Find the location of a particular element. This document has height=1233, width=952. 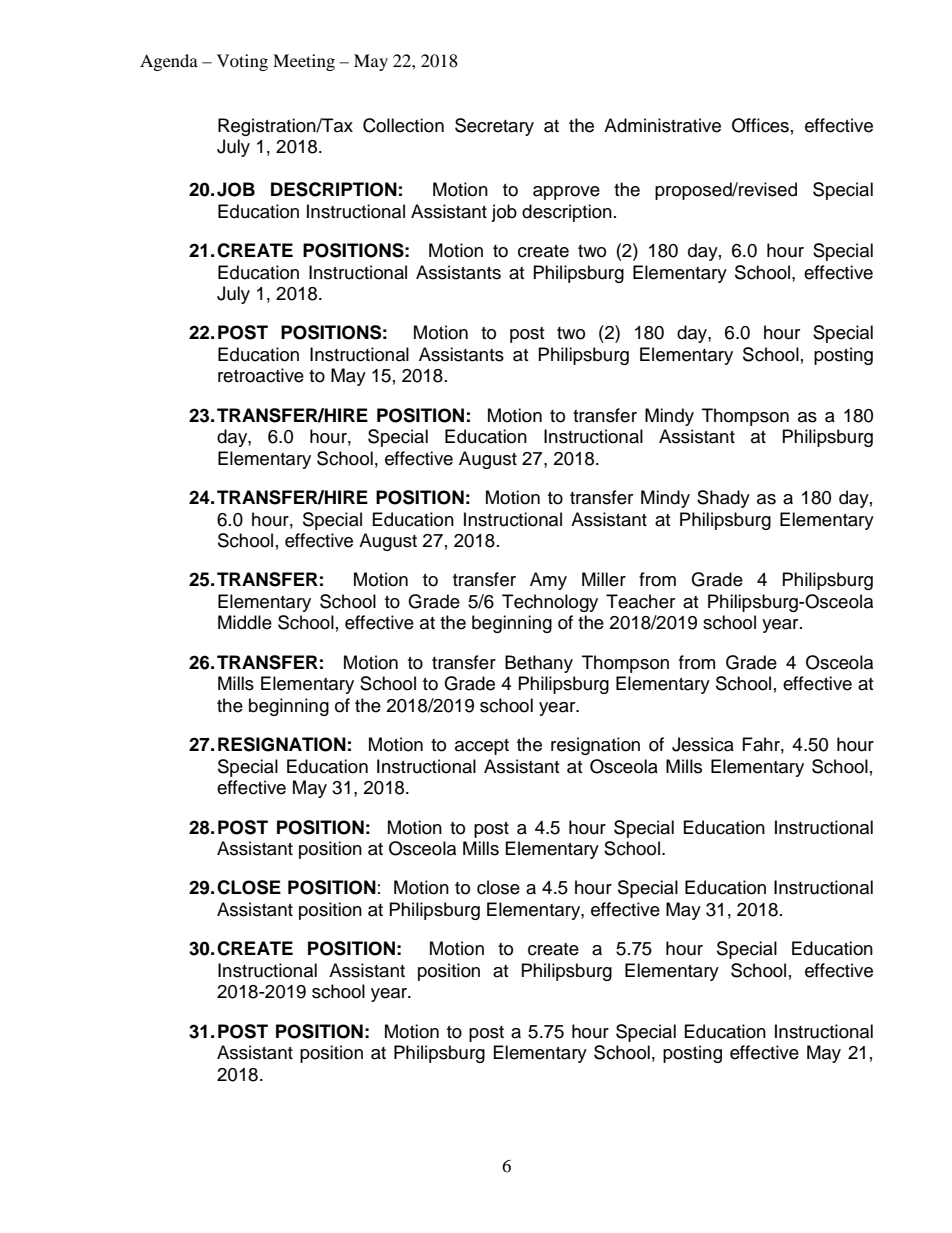

Technology is located at coordinates (550, 603).
